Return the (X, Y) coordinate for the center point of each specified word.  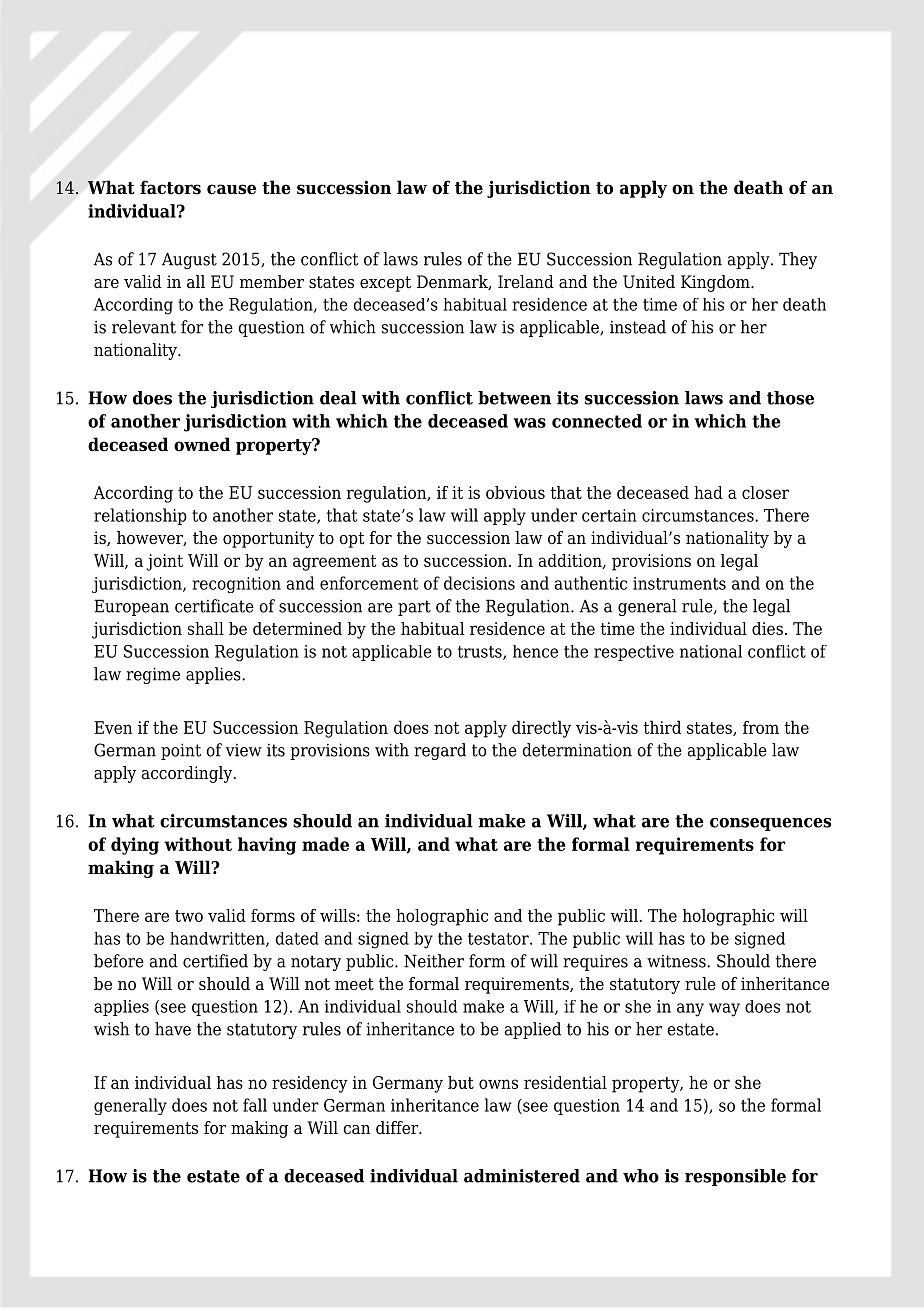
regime (153, 675)
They (798, 260)
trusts (481, 653)
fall (255, 1105)
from (761, 727)
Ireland (526, 282)
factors (170, 187)
